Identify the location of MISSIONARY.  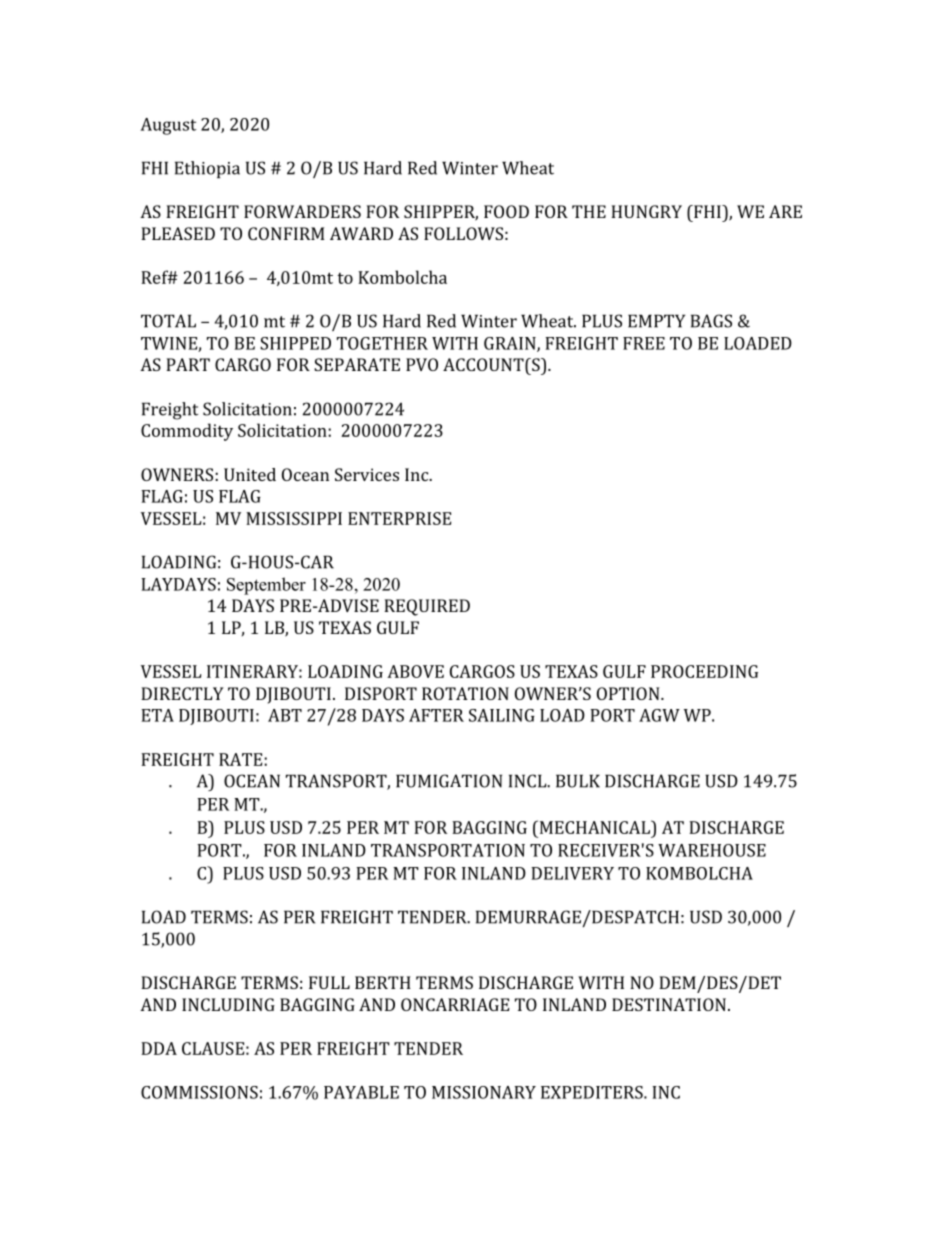
(484, 1092).
